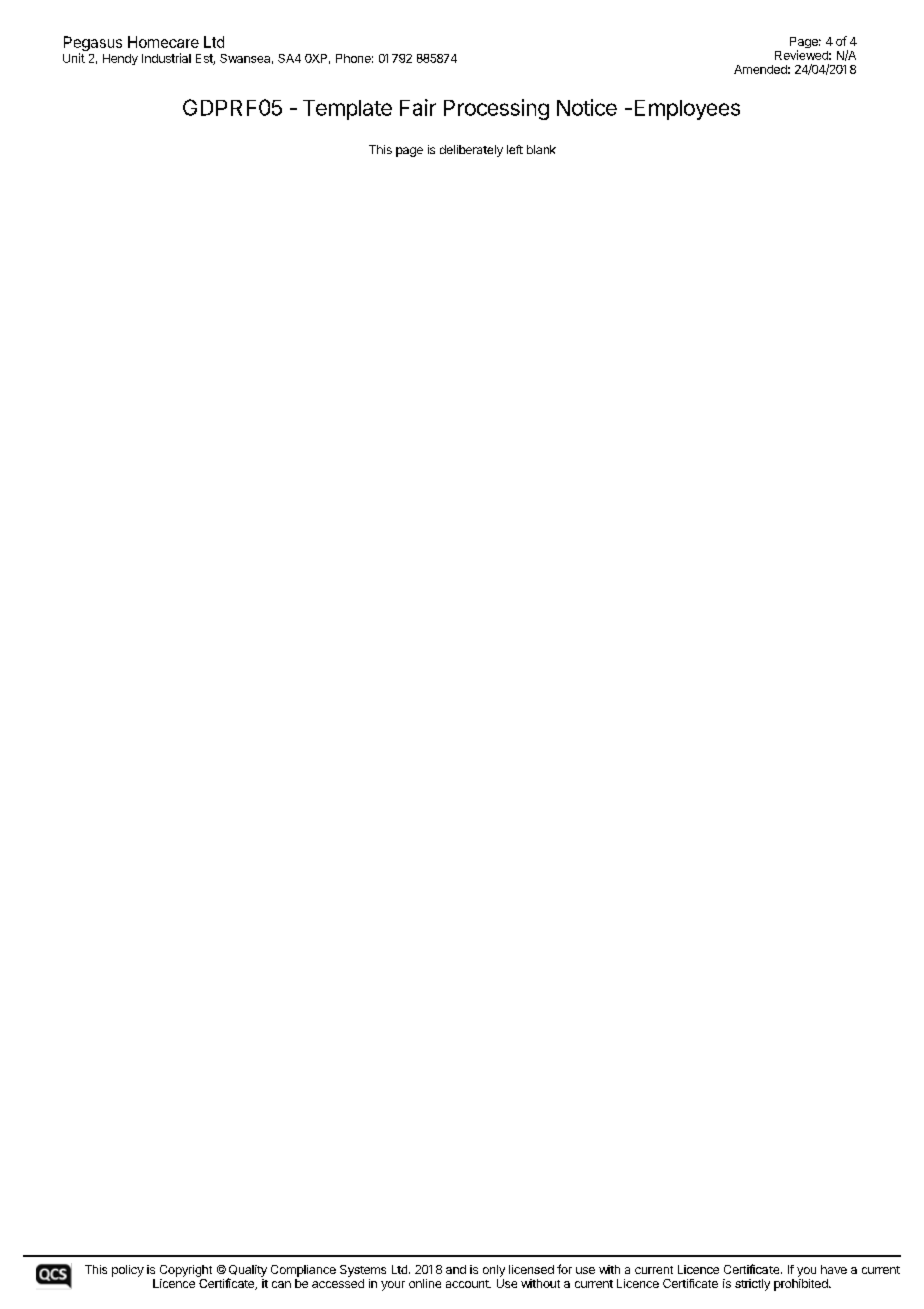  Describe the element at coordinates (496, 109) in the screenshot. I see `Processing` at that location.
